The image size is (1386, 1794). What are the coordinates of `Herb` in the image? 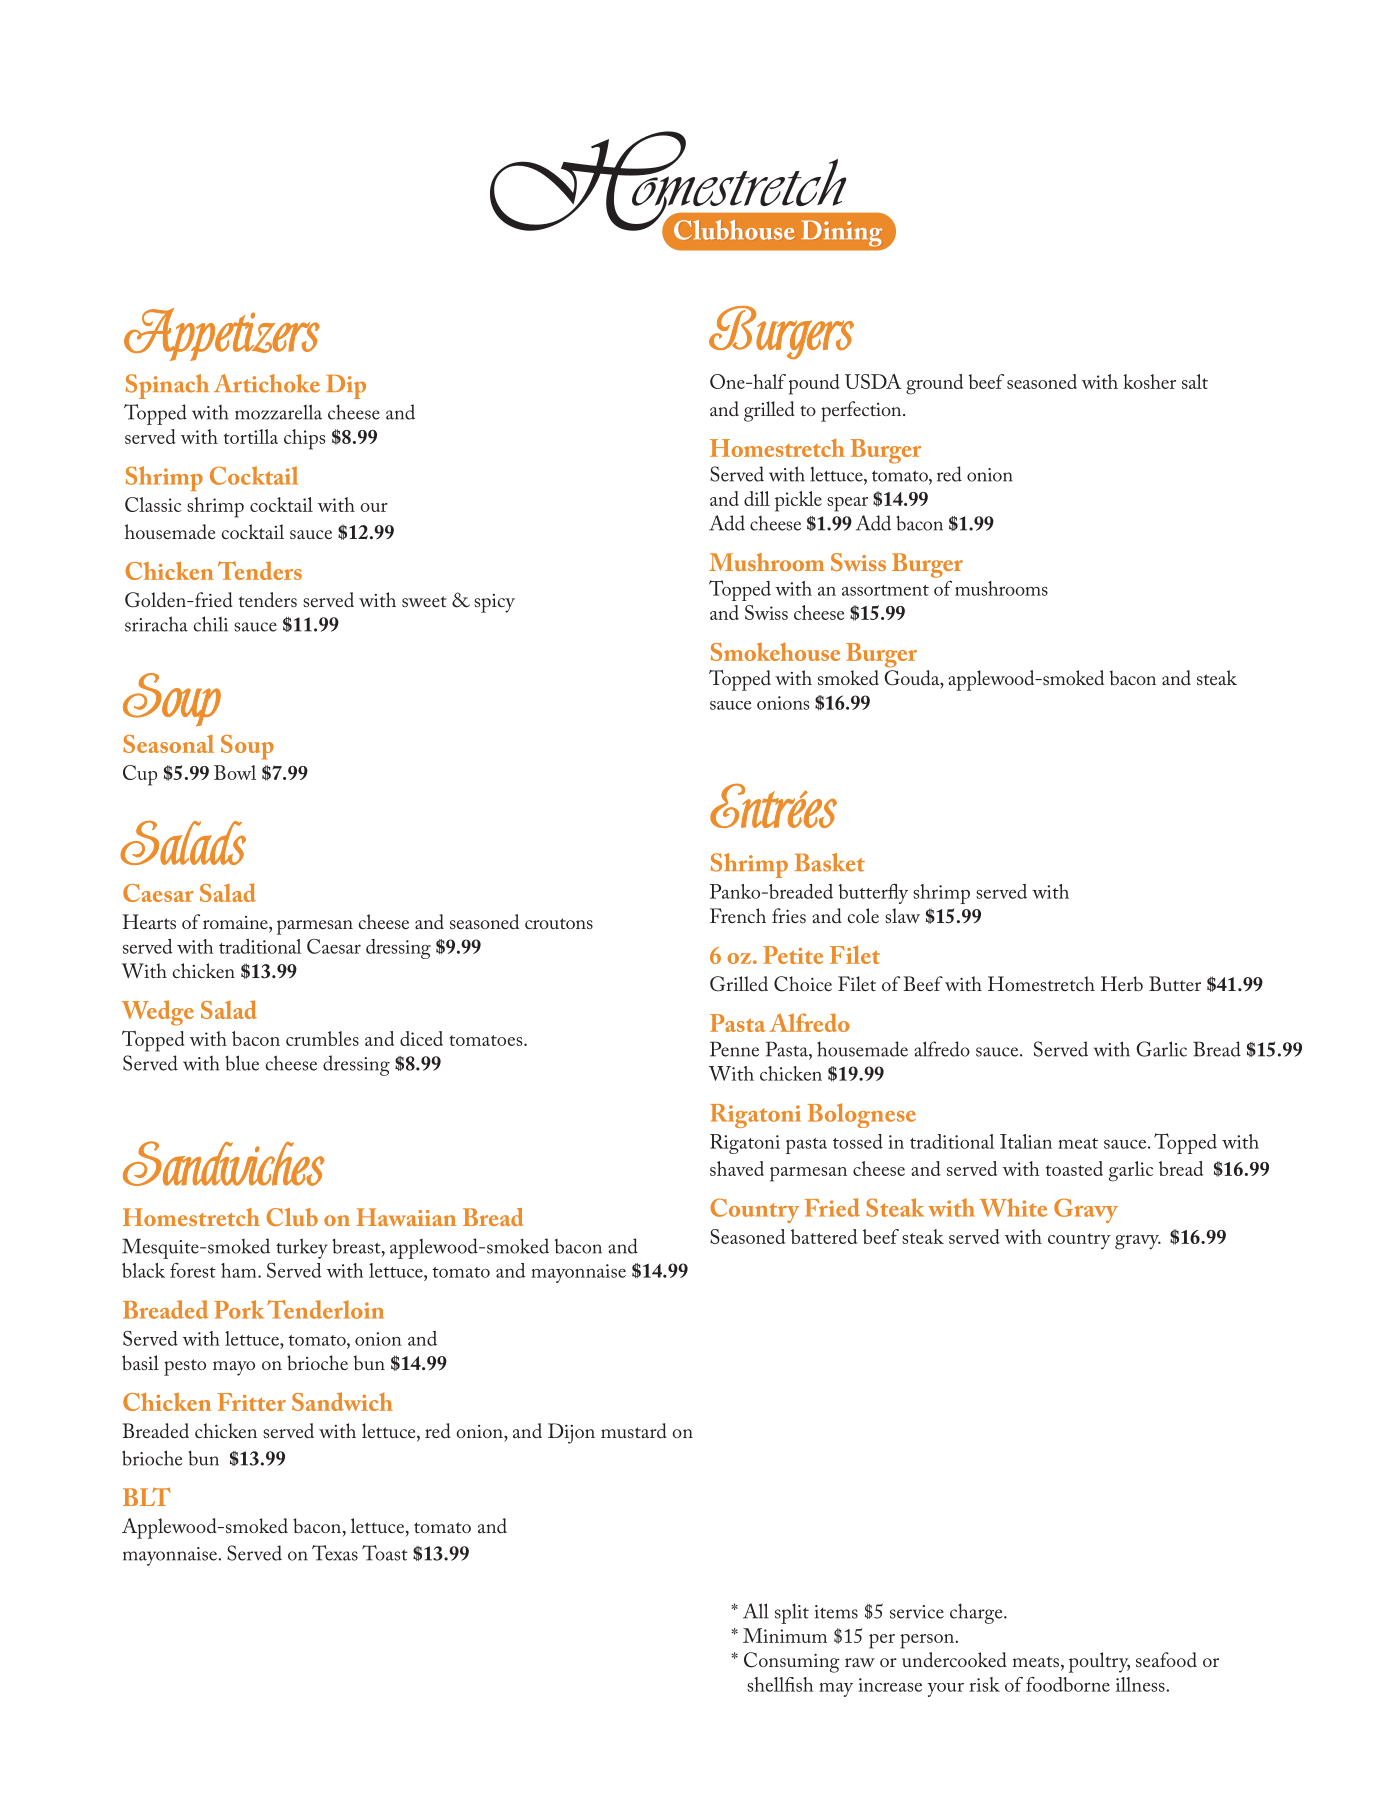 It's located at (1122, 983).
